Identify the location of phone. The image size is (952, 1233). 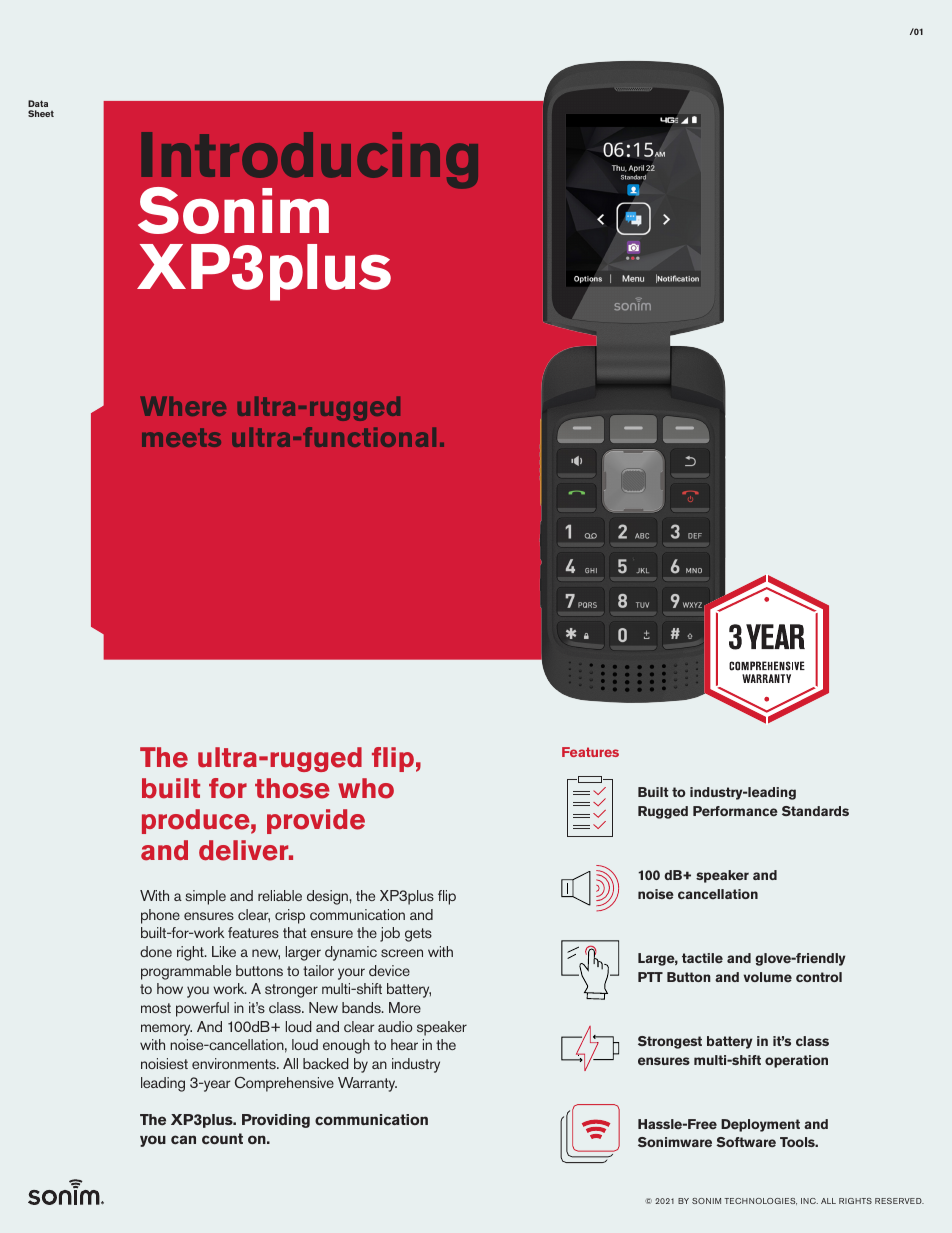
(160, 916).
